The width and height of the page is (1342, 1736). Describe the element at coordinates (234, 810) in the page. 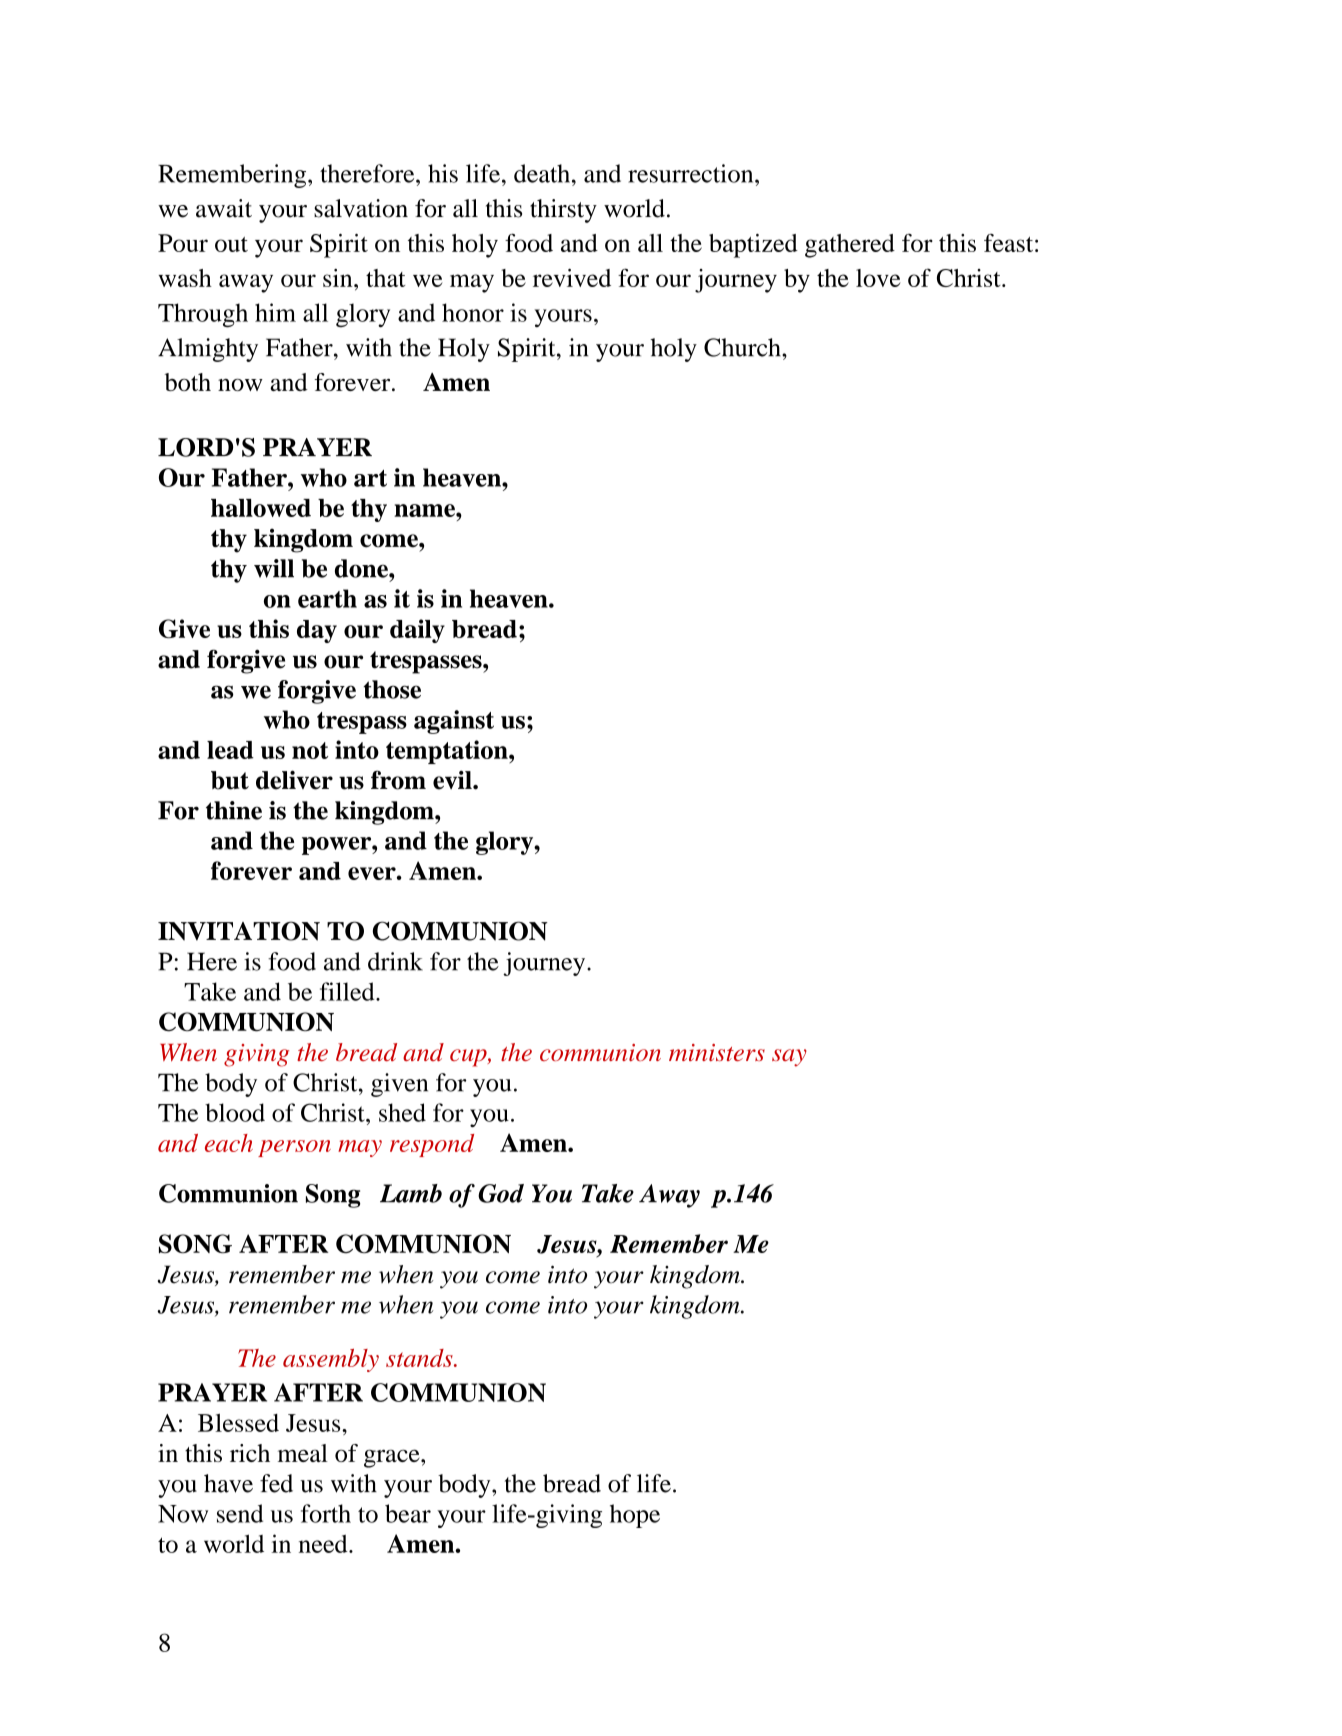

I see `thine` at that location.
